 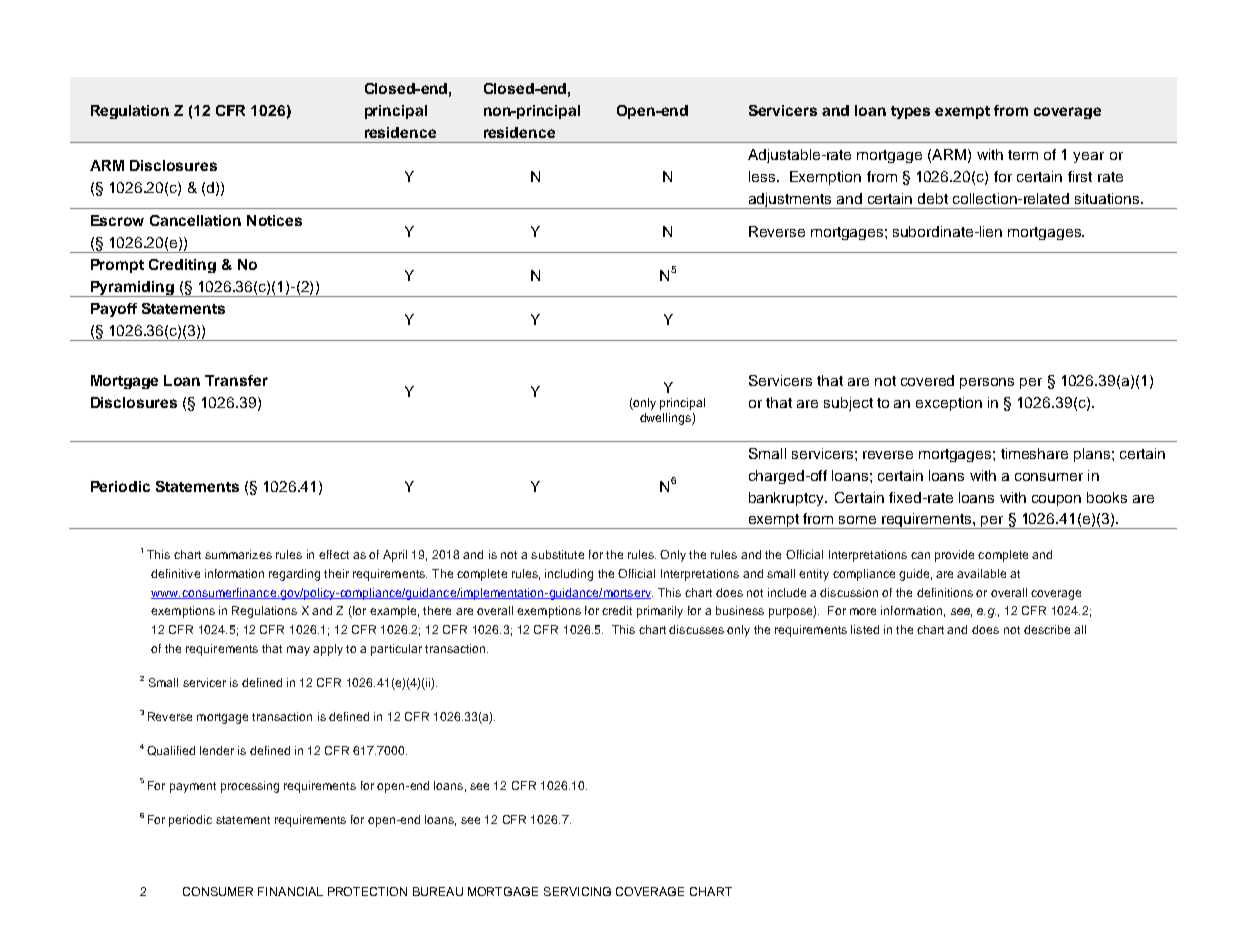 What do you see at coordinates (1056, 500) in the screenshot?
I see `coupon` at bounding box center [1056, 500].
